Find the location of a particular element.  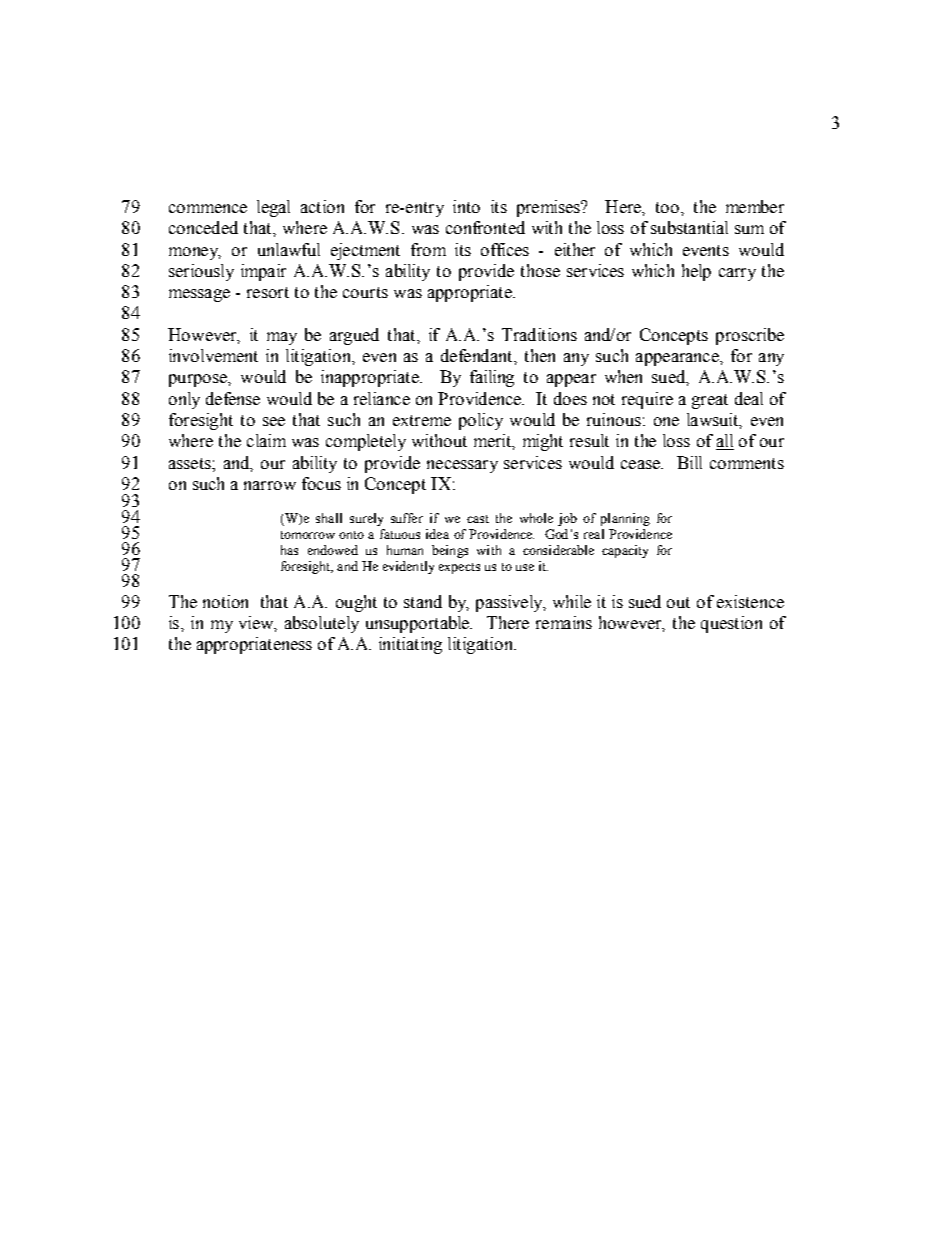

Traditions is located at coordinates (539, 334).
